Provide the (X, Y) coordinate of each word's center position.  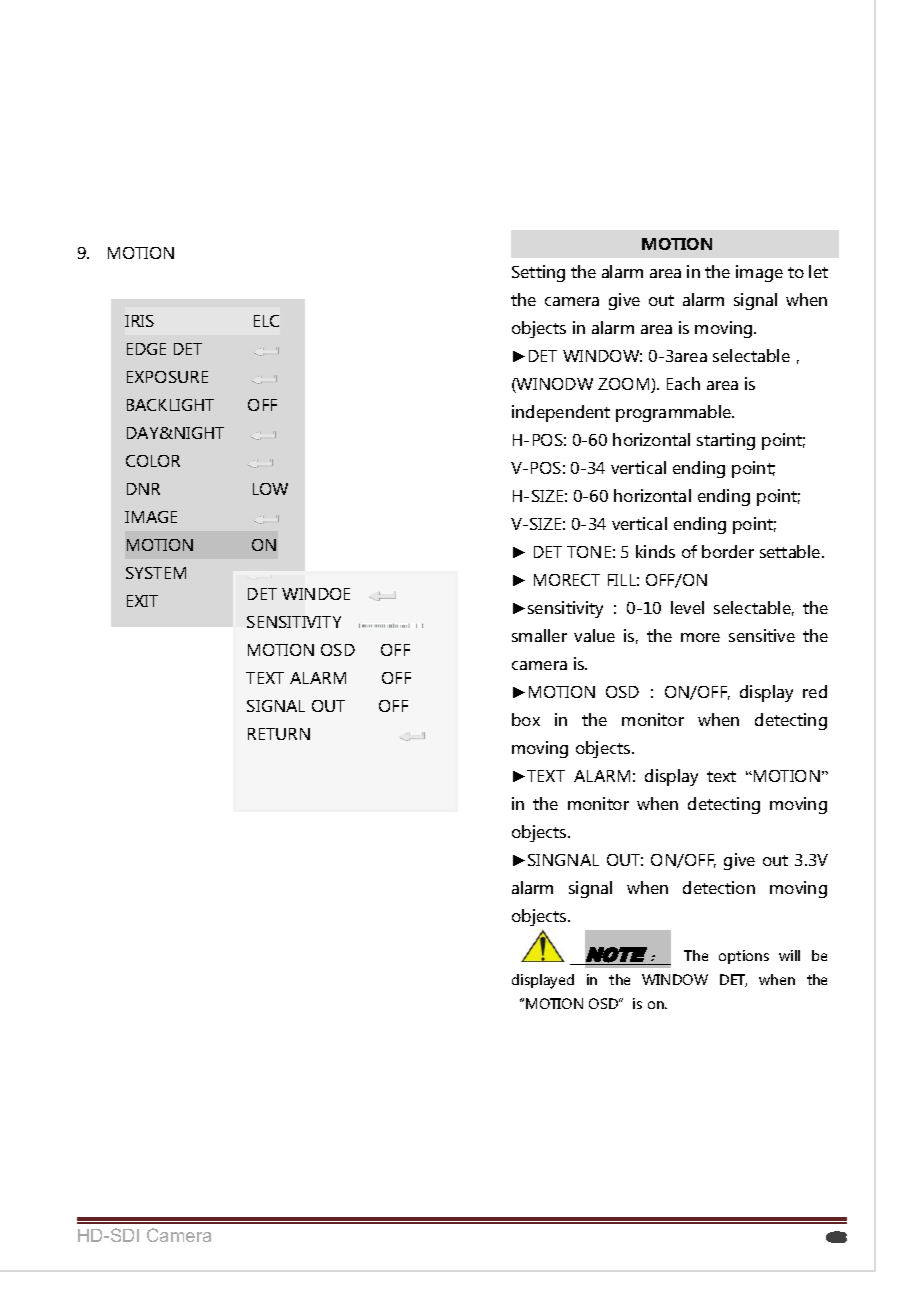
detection (719, 887)
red (815, 691)
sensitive (762, 635)
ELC (266, 321)
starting (726, 441)
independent (561, 413)
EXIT (142, 601)
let (818, 271)
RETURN (279, 734)
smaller (539, 635)
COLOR (153, 461)
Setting (538, 273)
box (526, 719)
